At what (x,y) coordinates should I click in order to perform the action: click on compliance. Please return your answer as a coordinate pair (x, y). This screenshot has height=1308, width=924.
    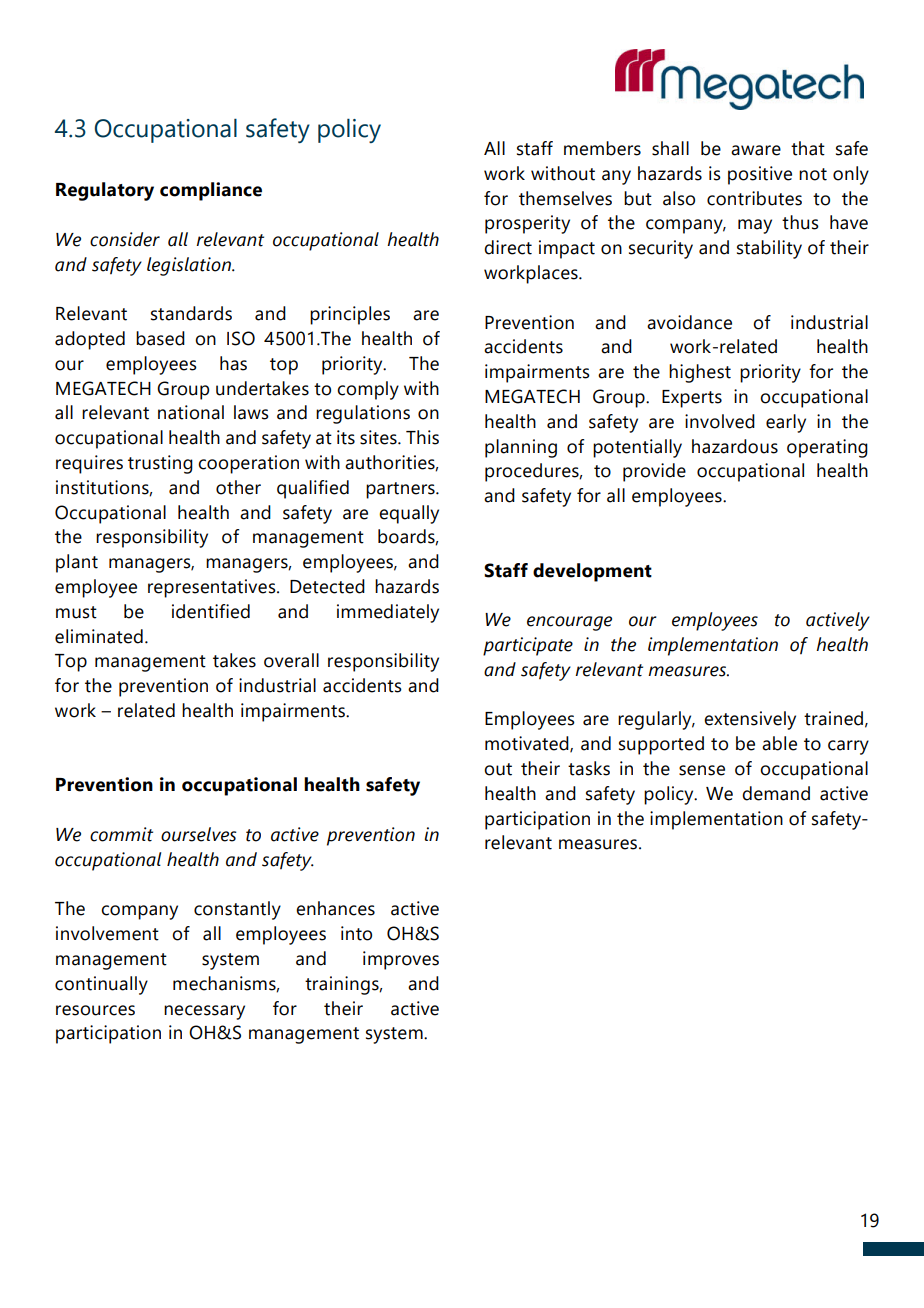
    Looking at the image, I should click on (211, 191).
